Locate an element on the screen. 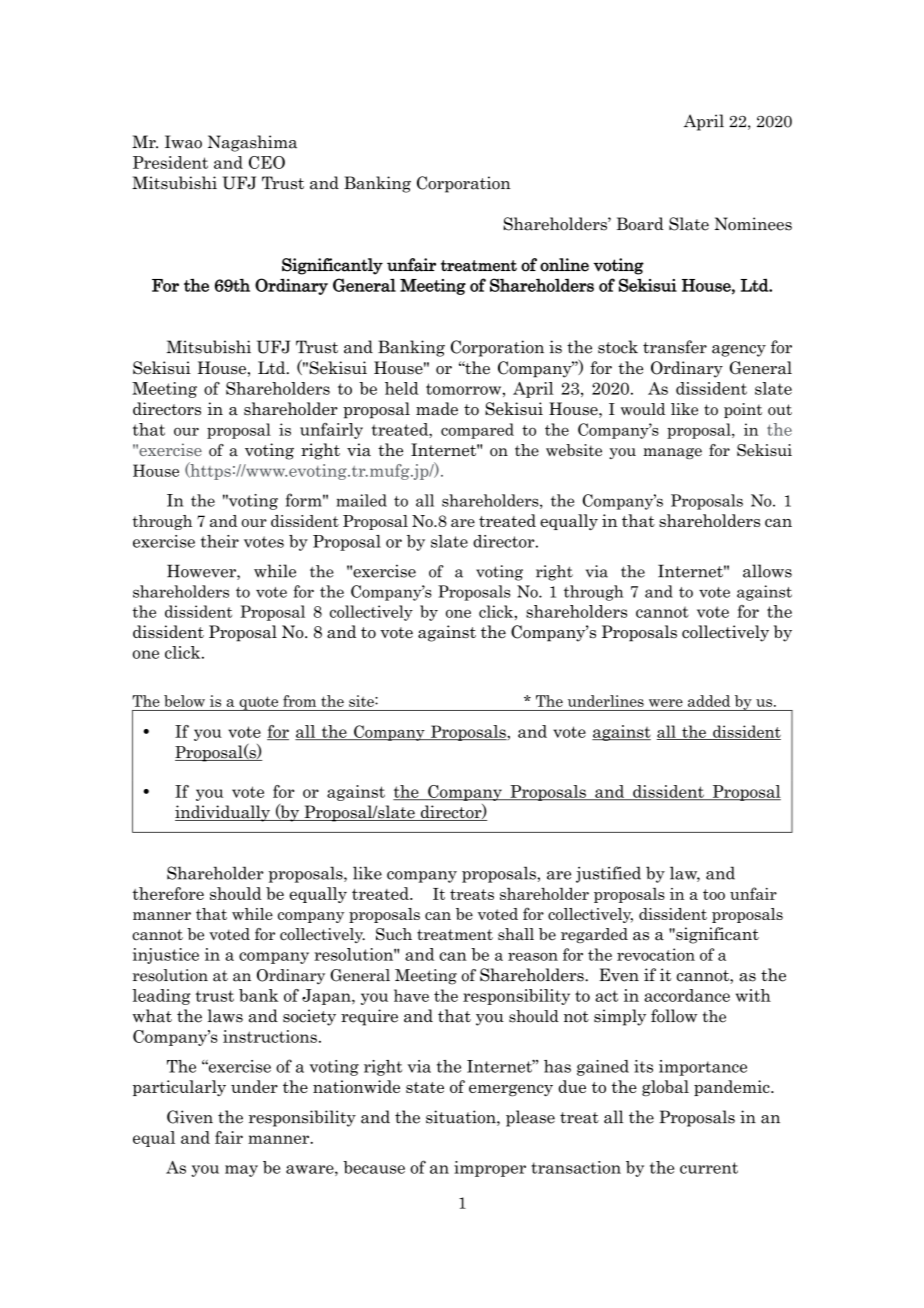 Image resolution: width=924 pixels, height=1308 pixels. improper is located at coordinates (490, 1169).
